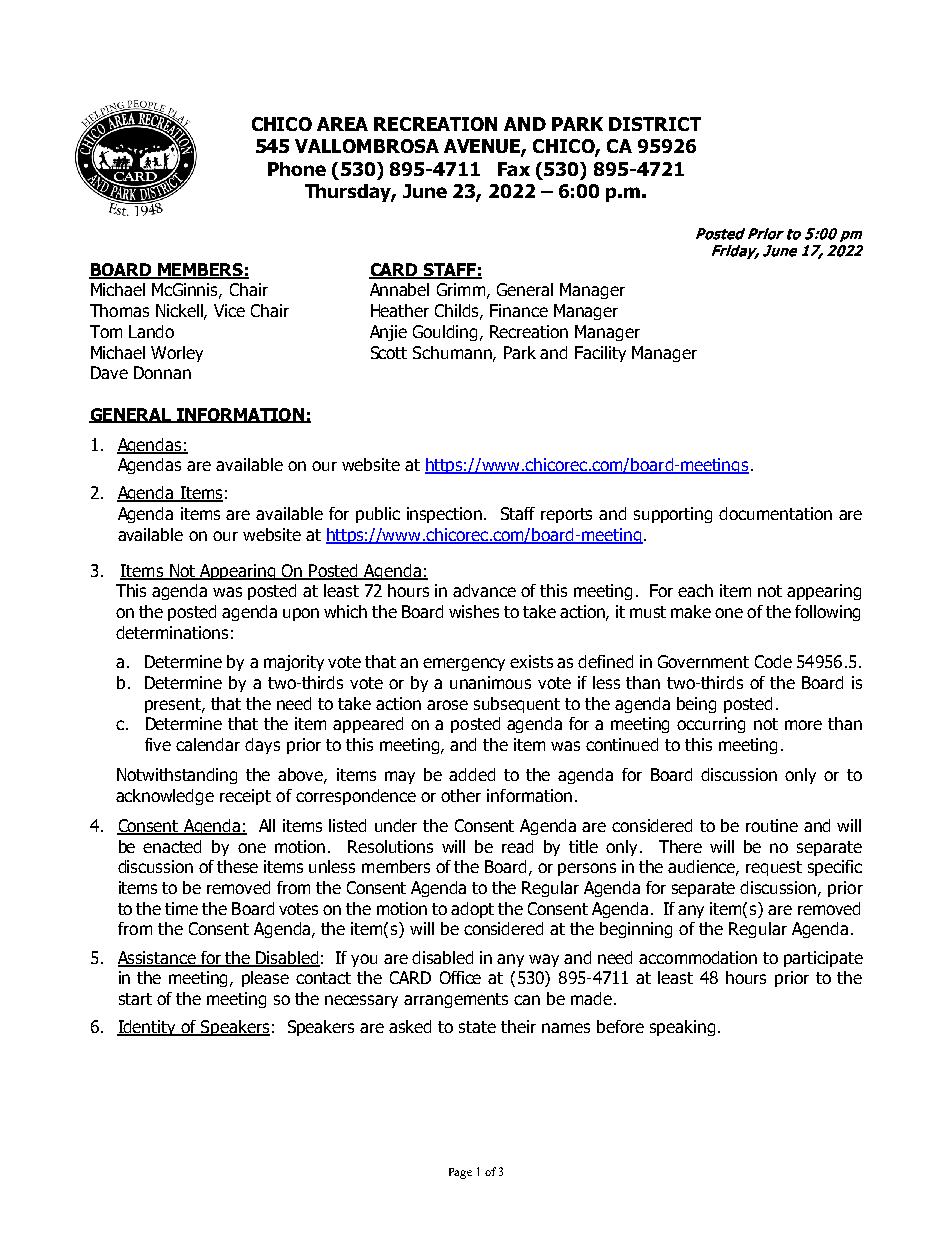 The width and height of the page is (952, 1233). What do you see at coordinates (460, 1173) in the page?
I see `Page` at bounding box center [460, 1173].
